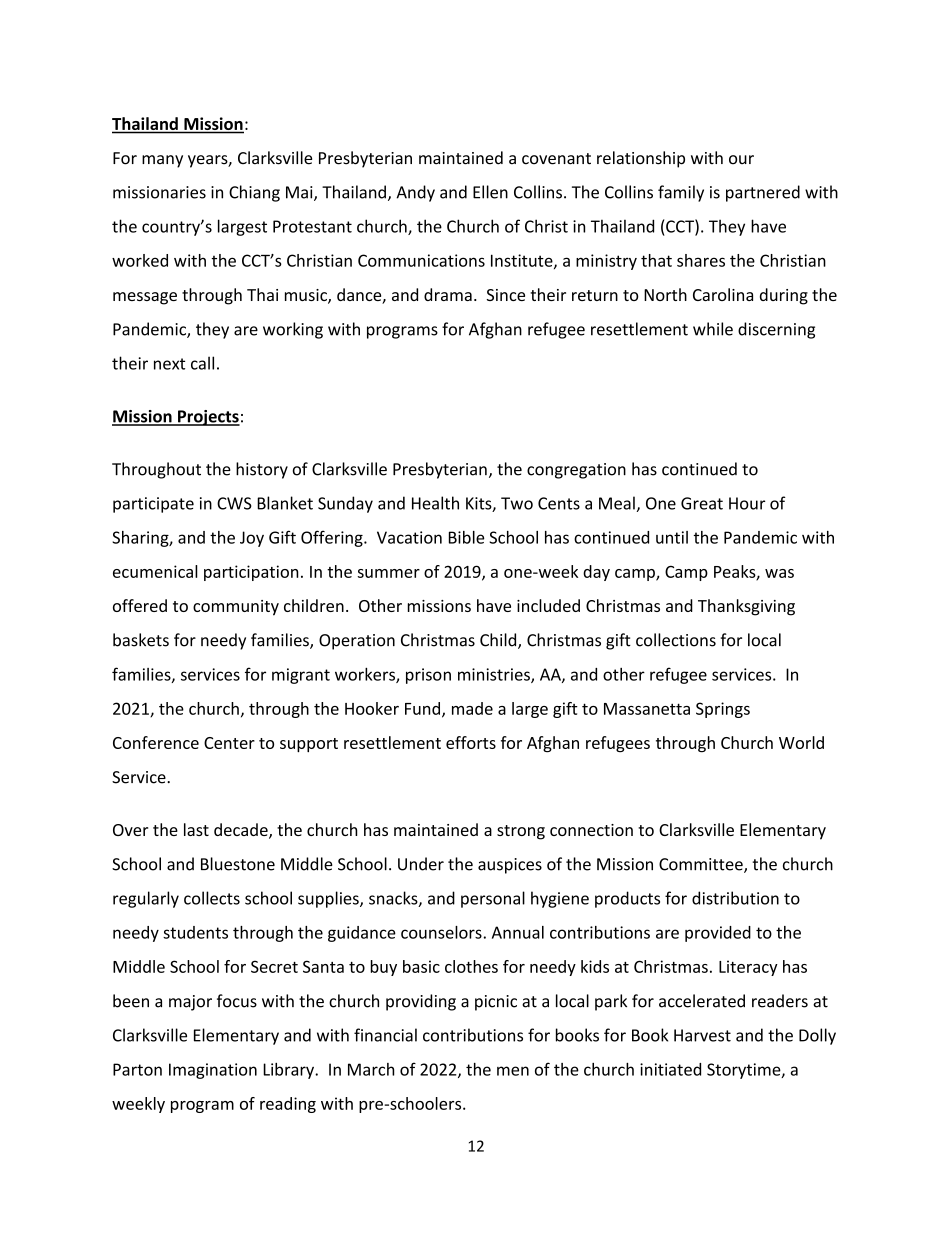  Describe the element at coordinates (713, 329) in the document. I see `while` at that location.
